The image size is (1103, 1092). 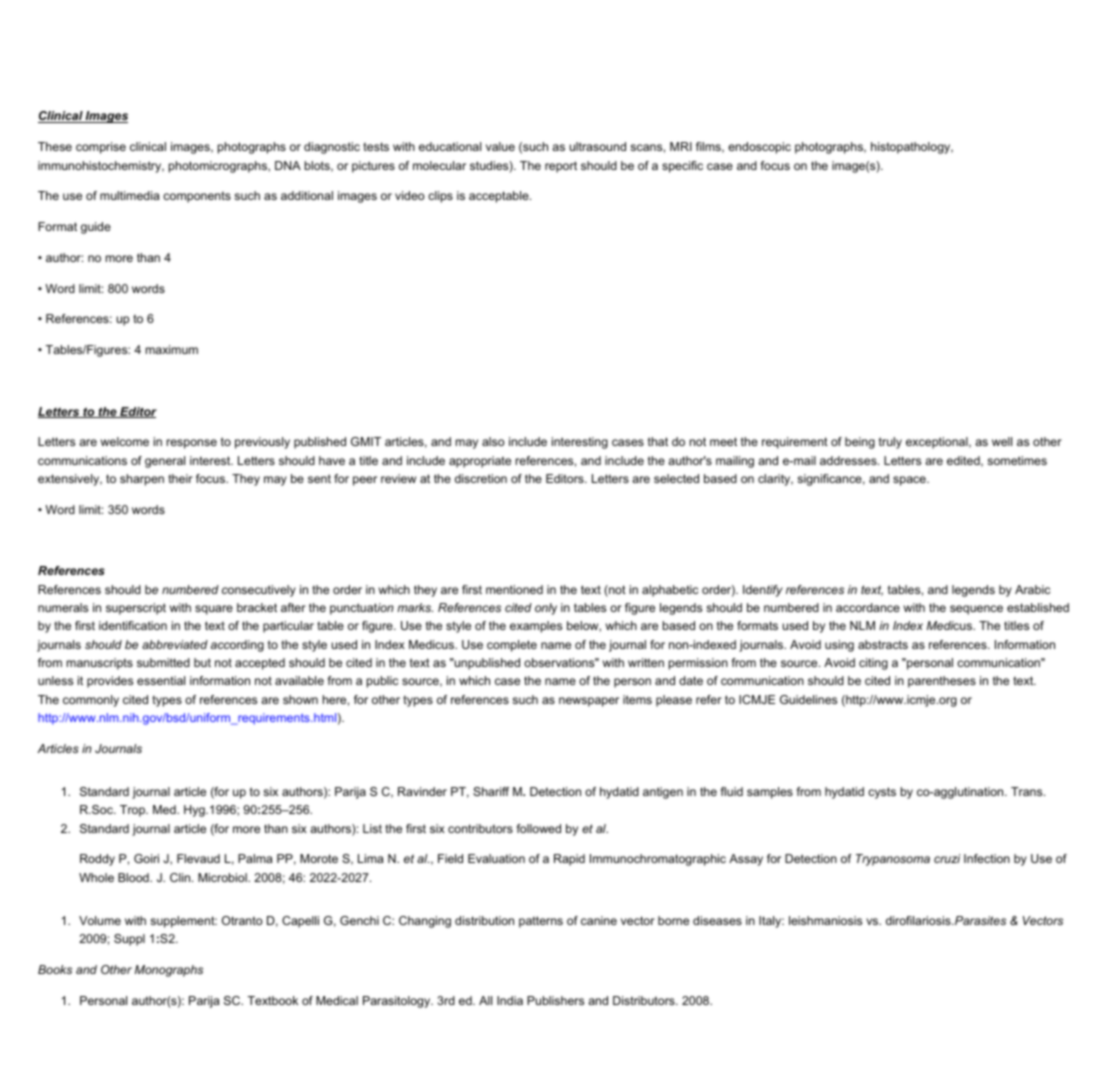 What do you see at coordinates (938, 443) in the screenshot?
I see `exceptional` at bounding box center [938, 443].
